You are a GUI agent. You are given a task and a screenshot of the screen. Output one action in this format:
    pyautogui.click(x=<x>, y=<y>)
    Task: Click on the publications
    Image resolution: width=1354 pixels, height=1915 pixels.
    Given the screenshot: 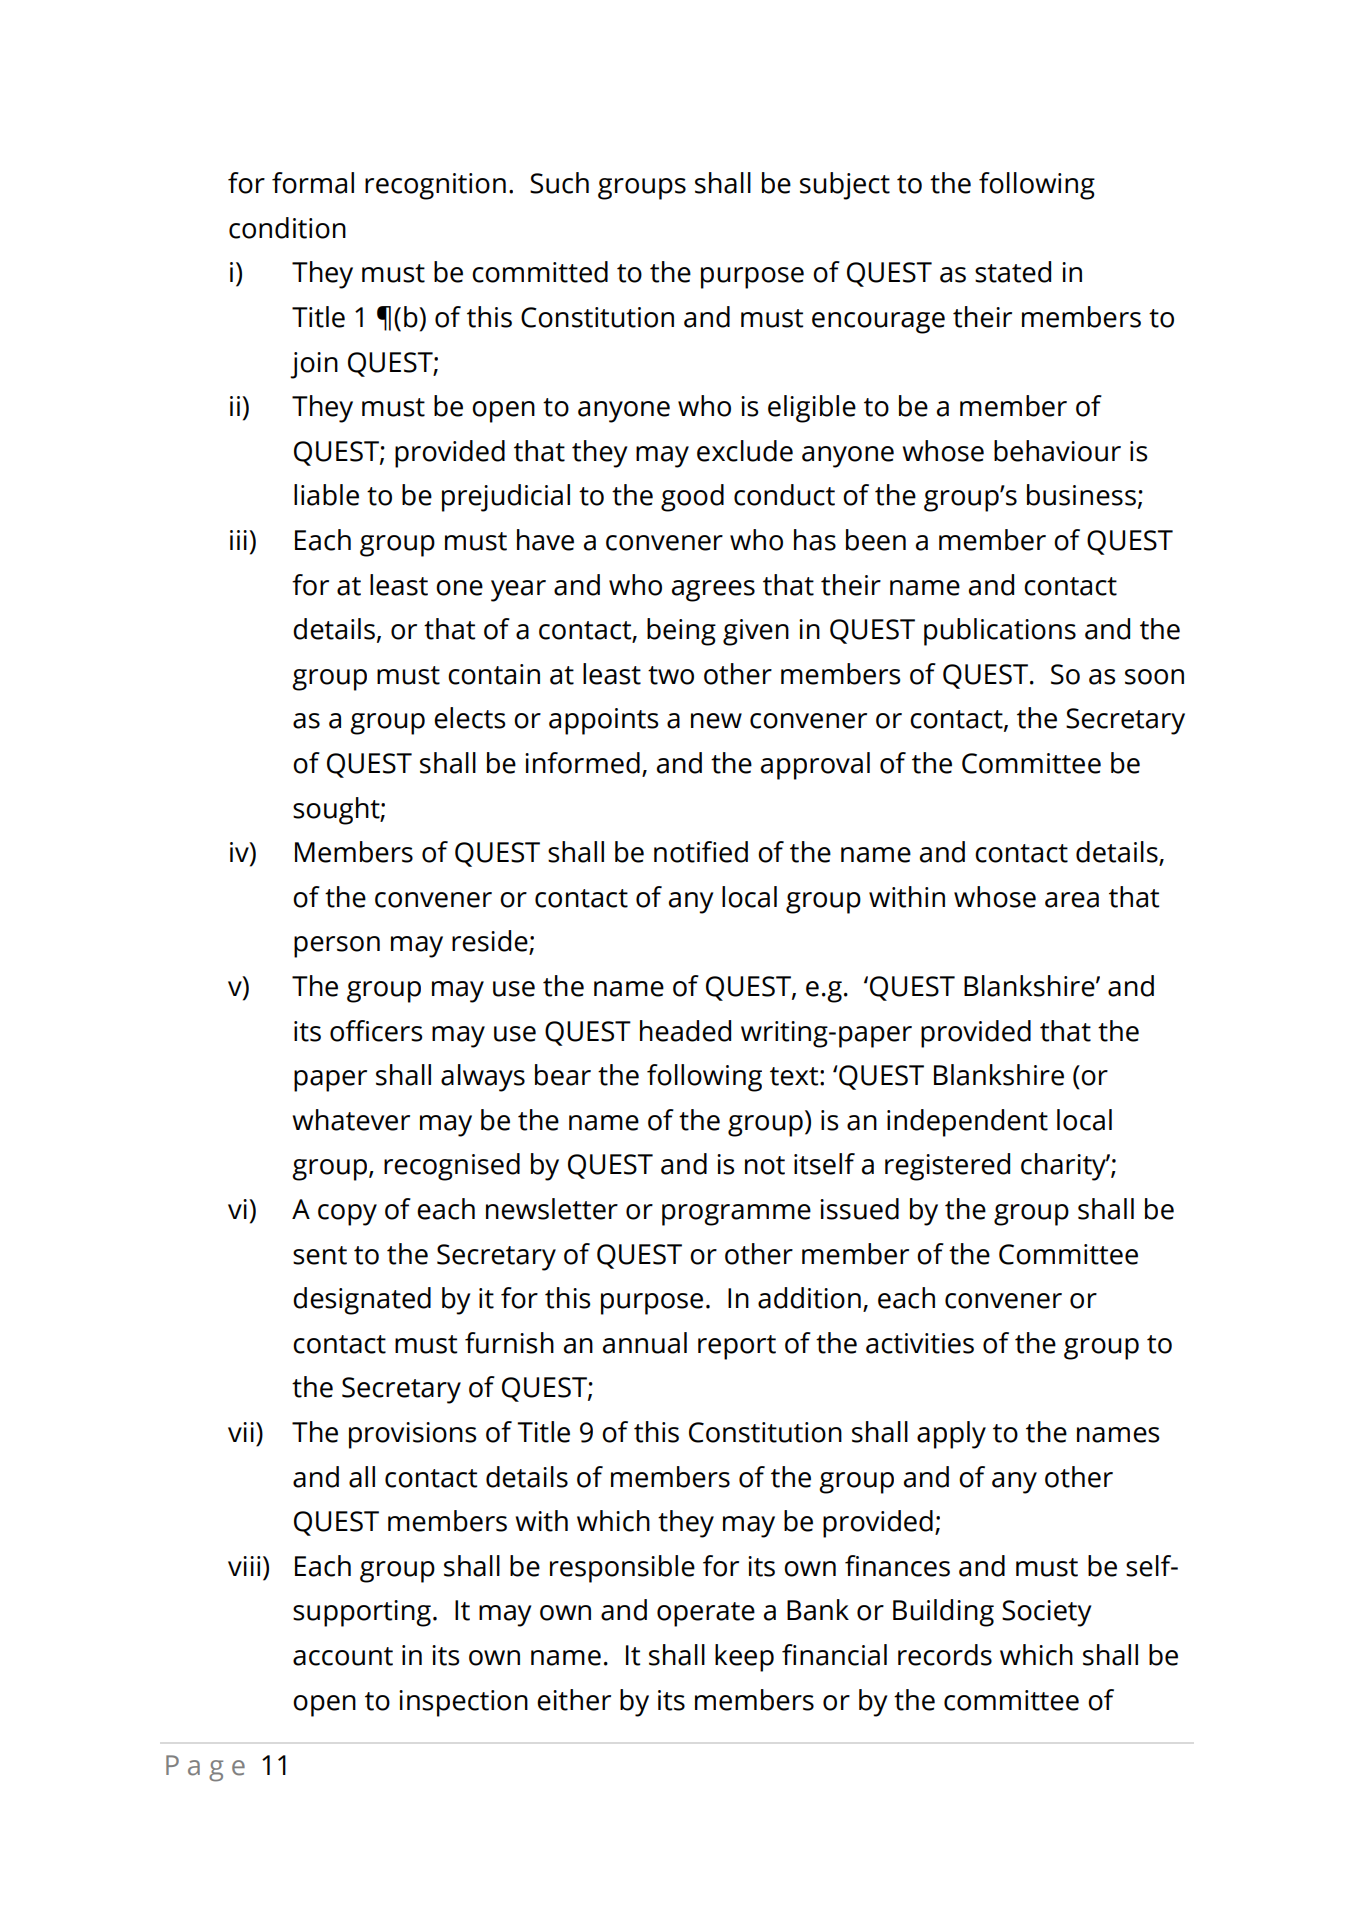 What is the action you would take?
    pyautogui.click(x=1000, y=632)
